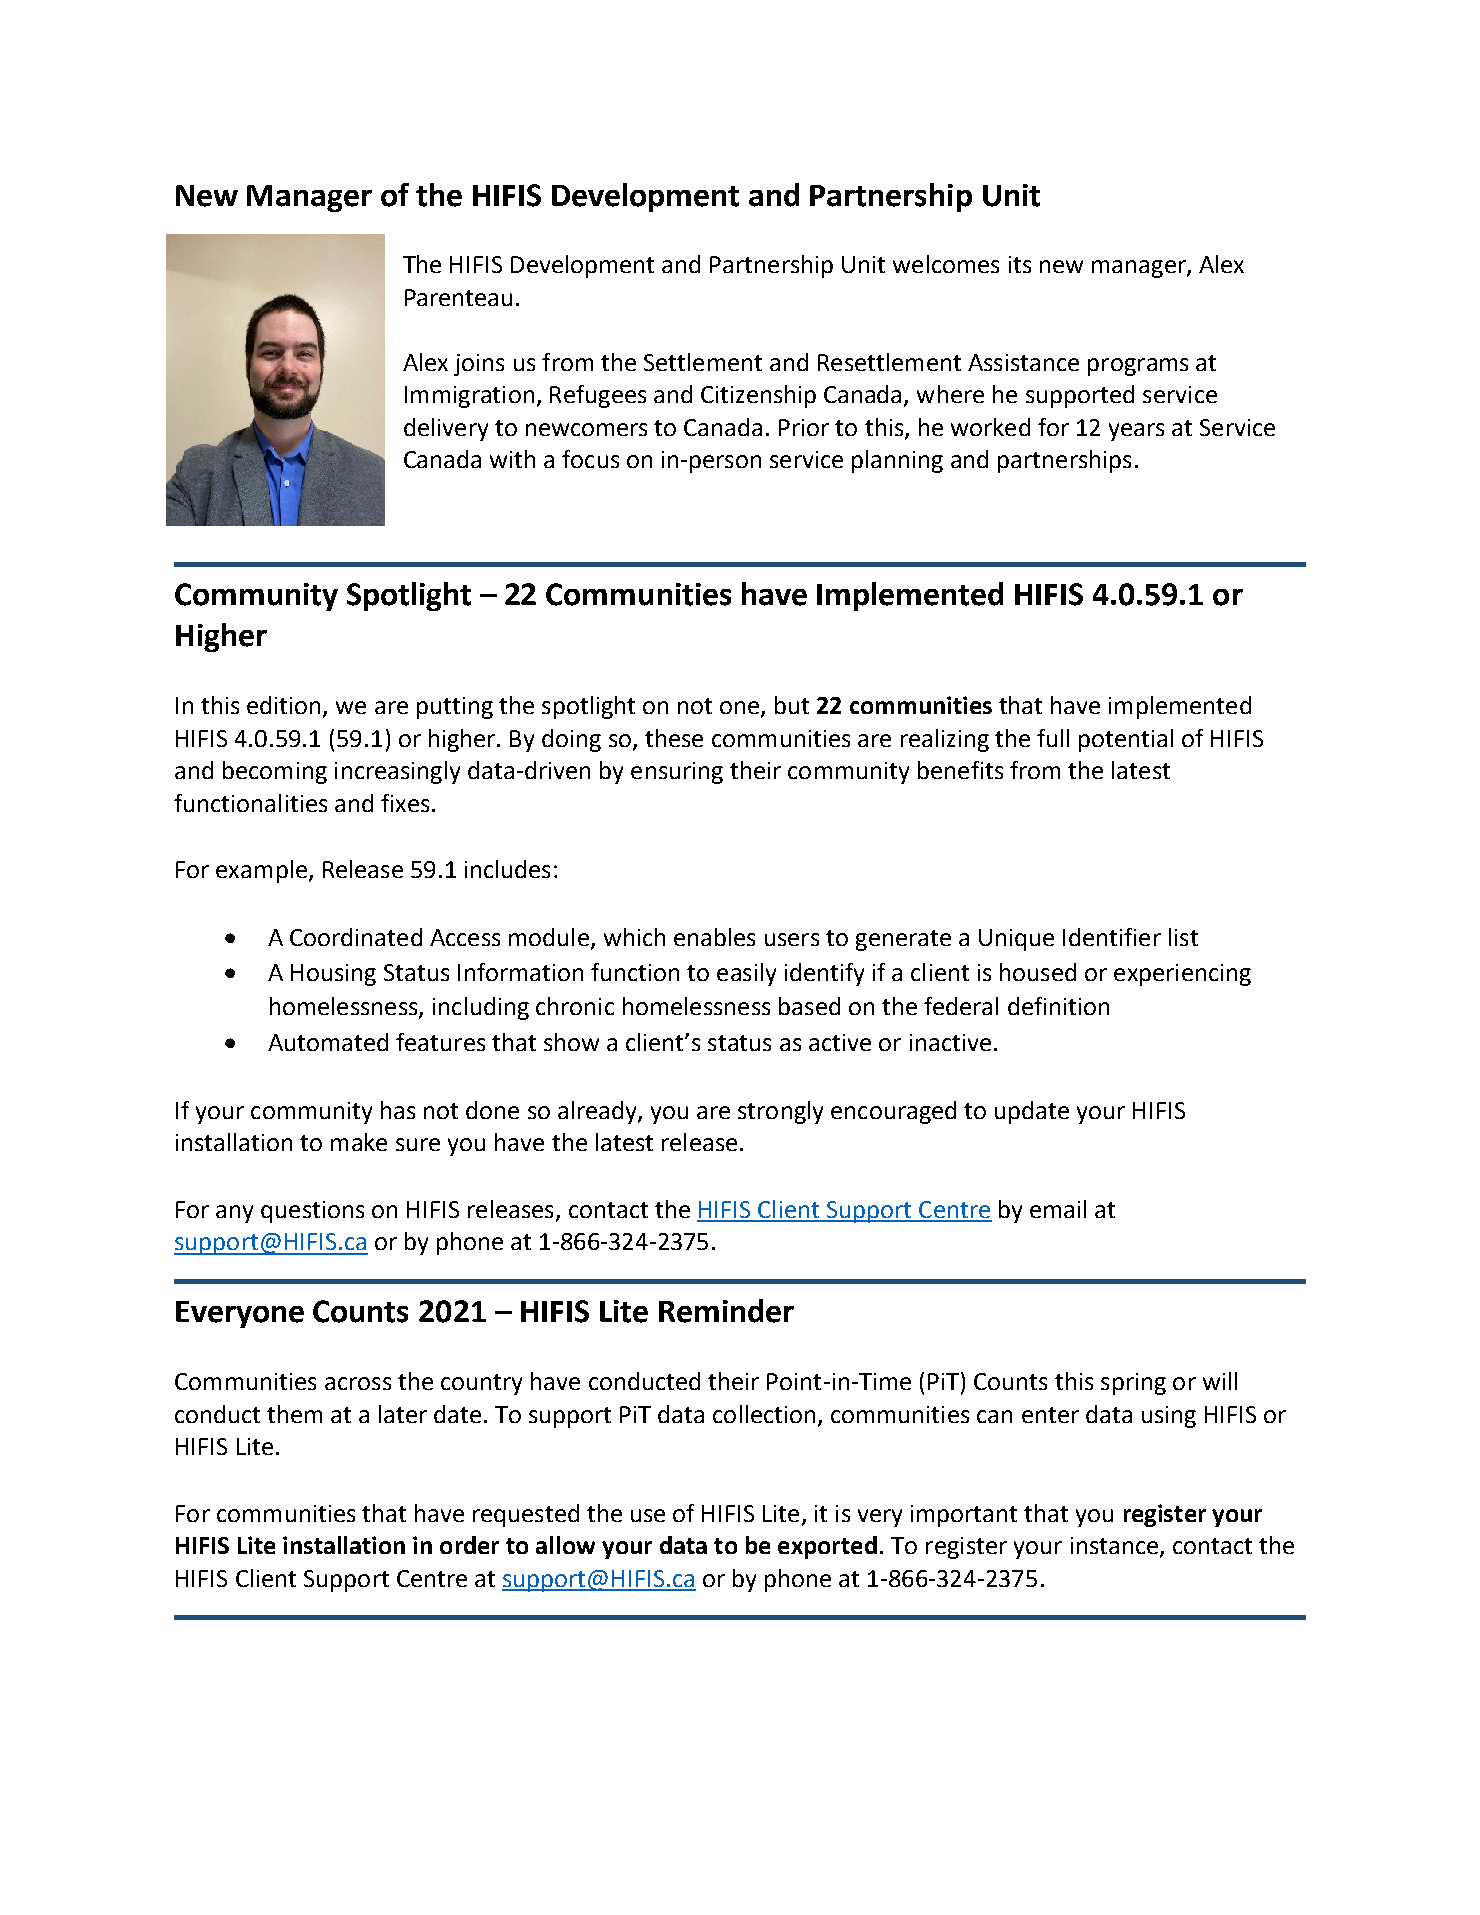 The image size is (1480, 1915). I want to click on with, so click(512, 459).
